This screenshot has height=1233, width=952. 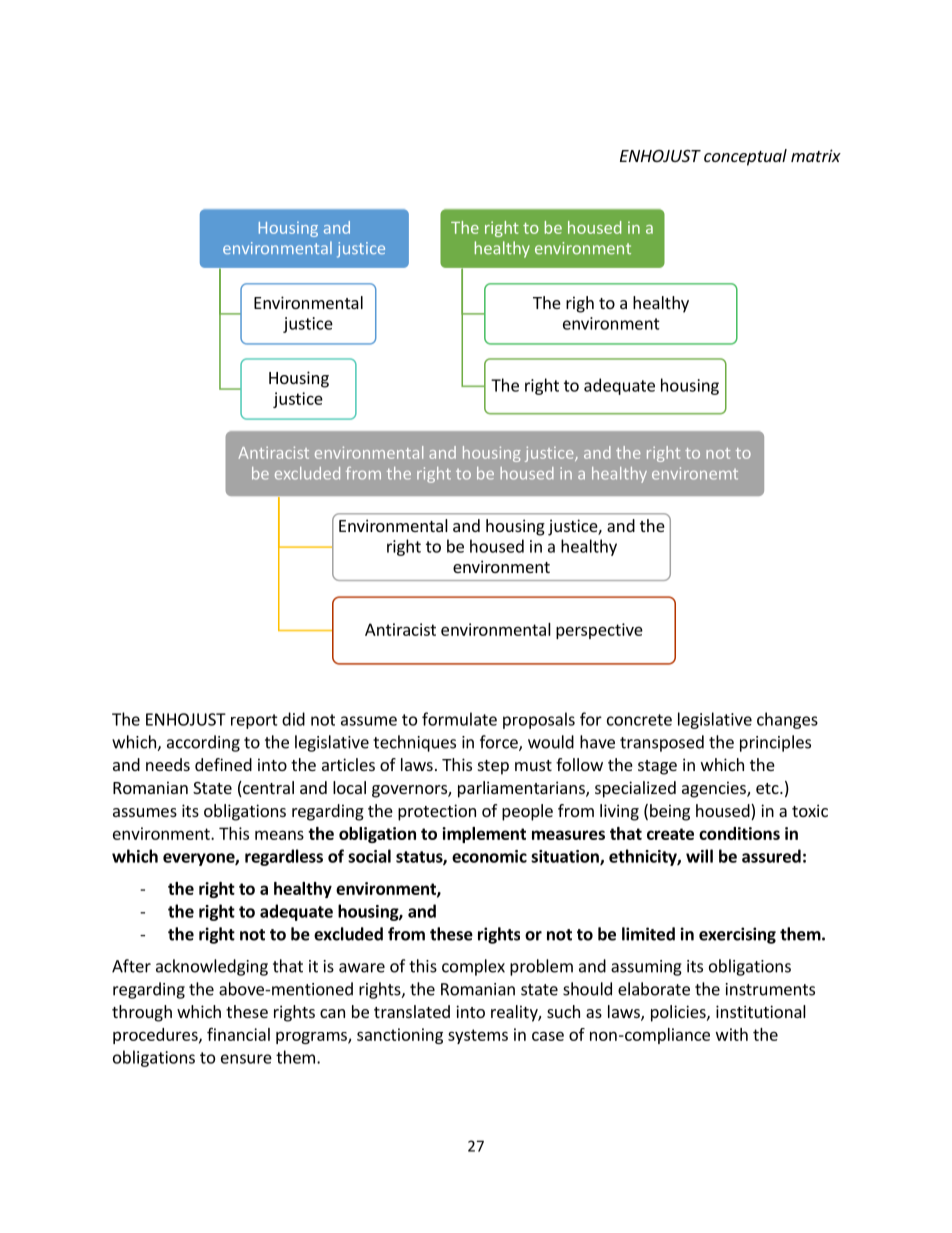 I want to click on perspective, so click(x=599, y=631).
